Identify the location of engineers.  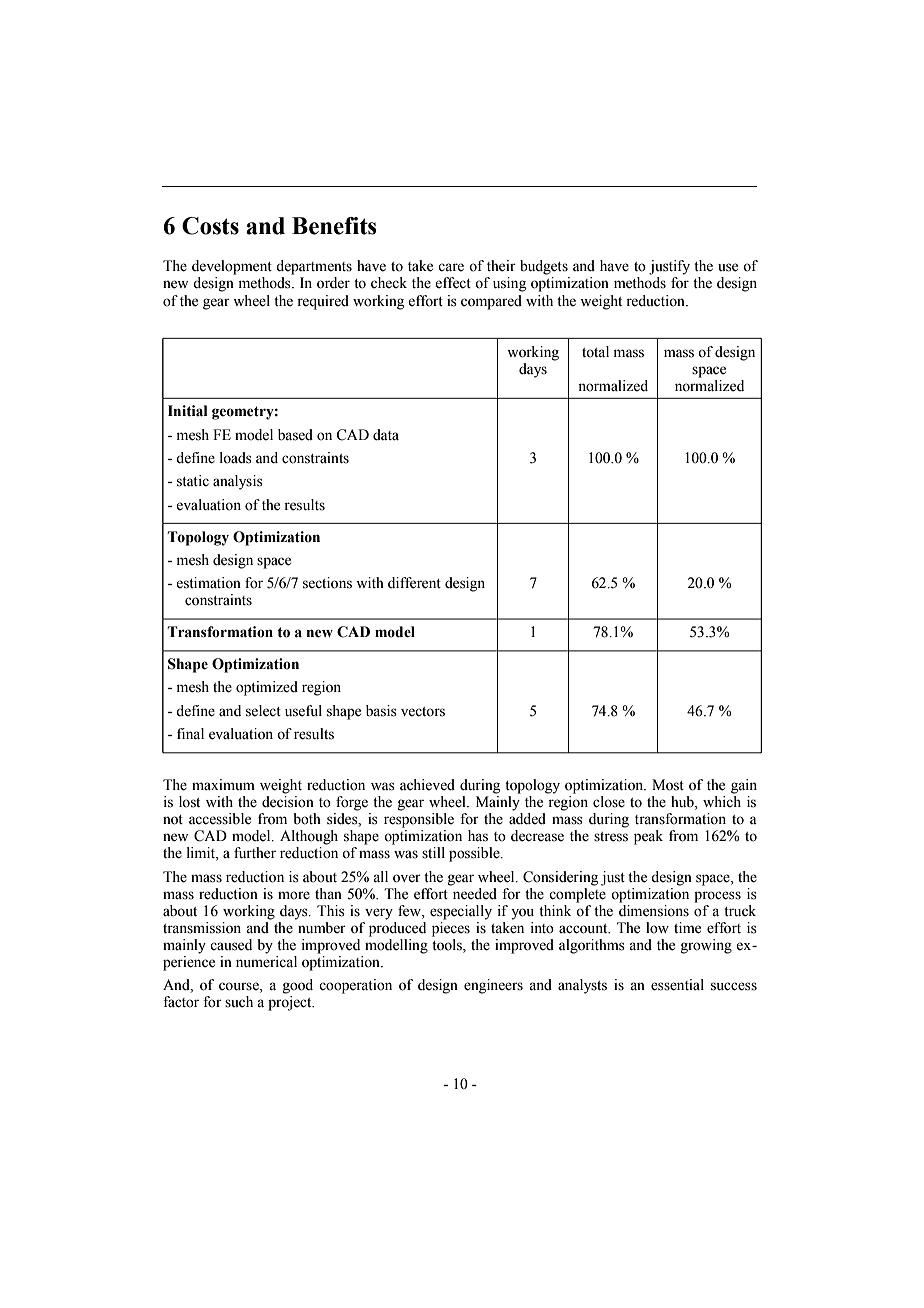
(493, 986).
